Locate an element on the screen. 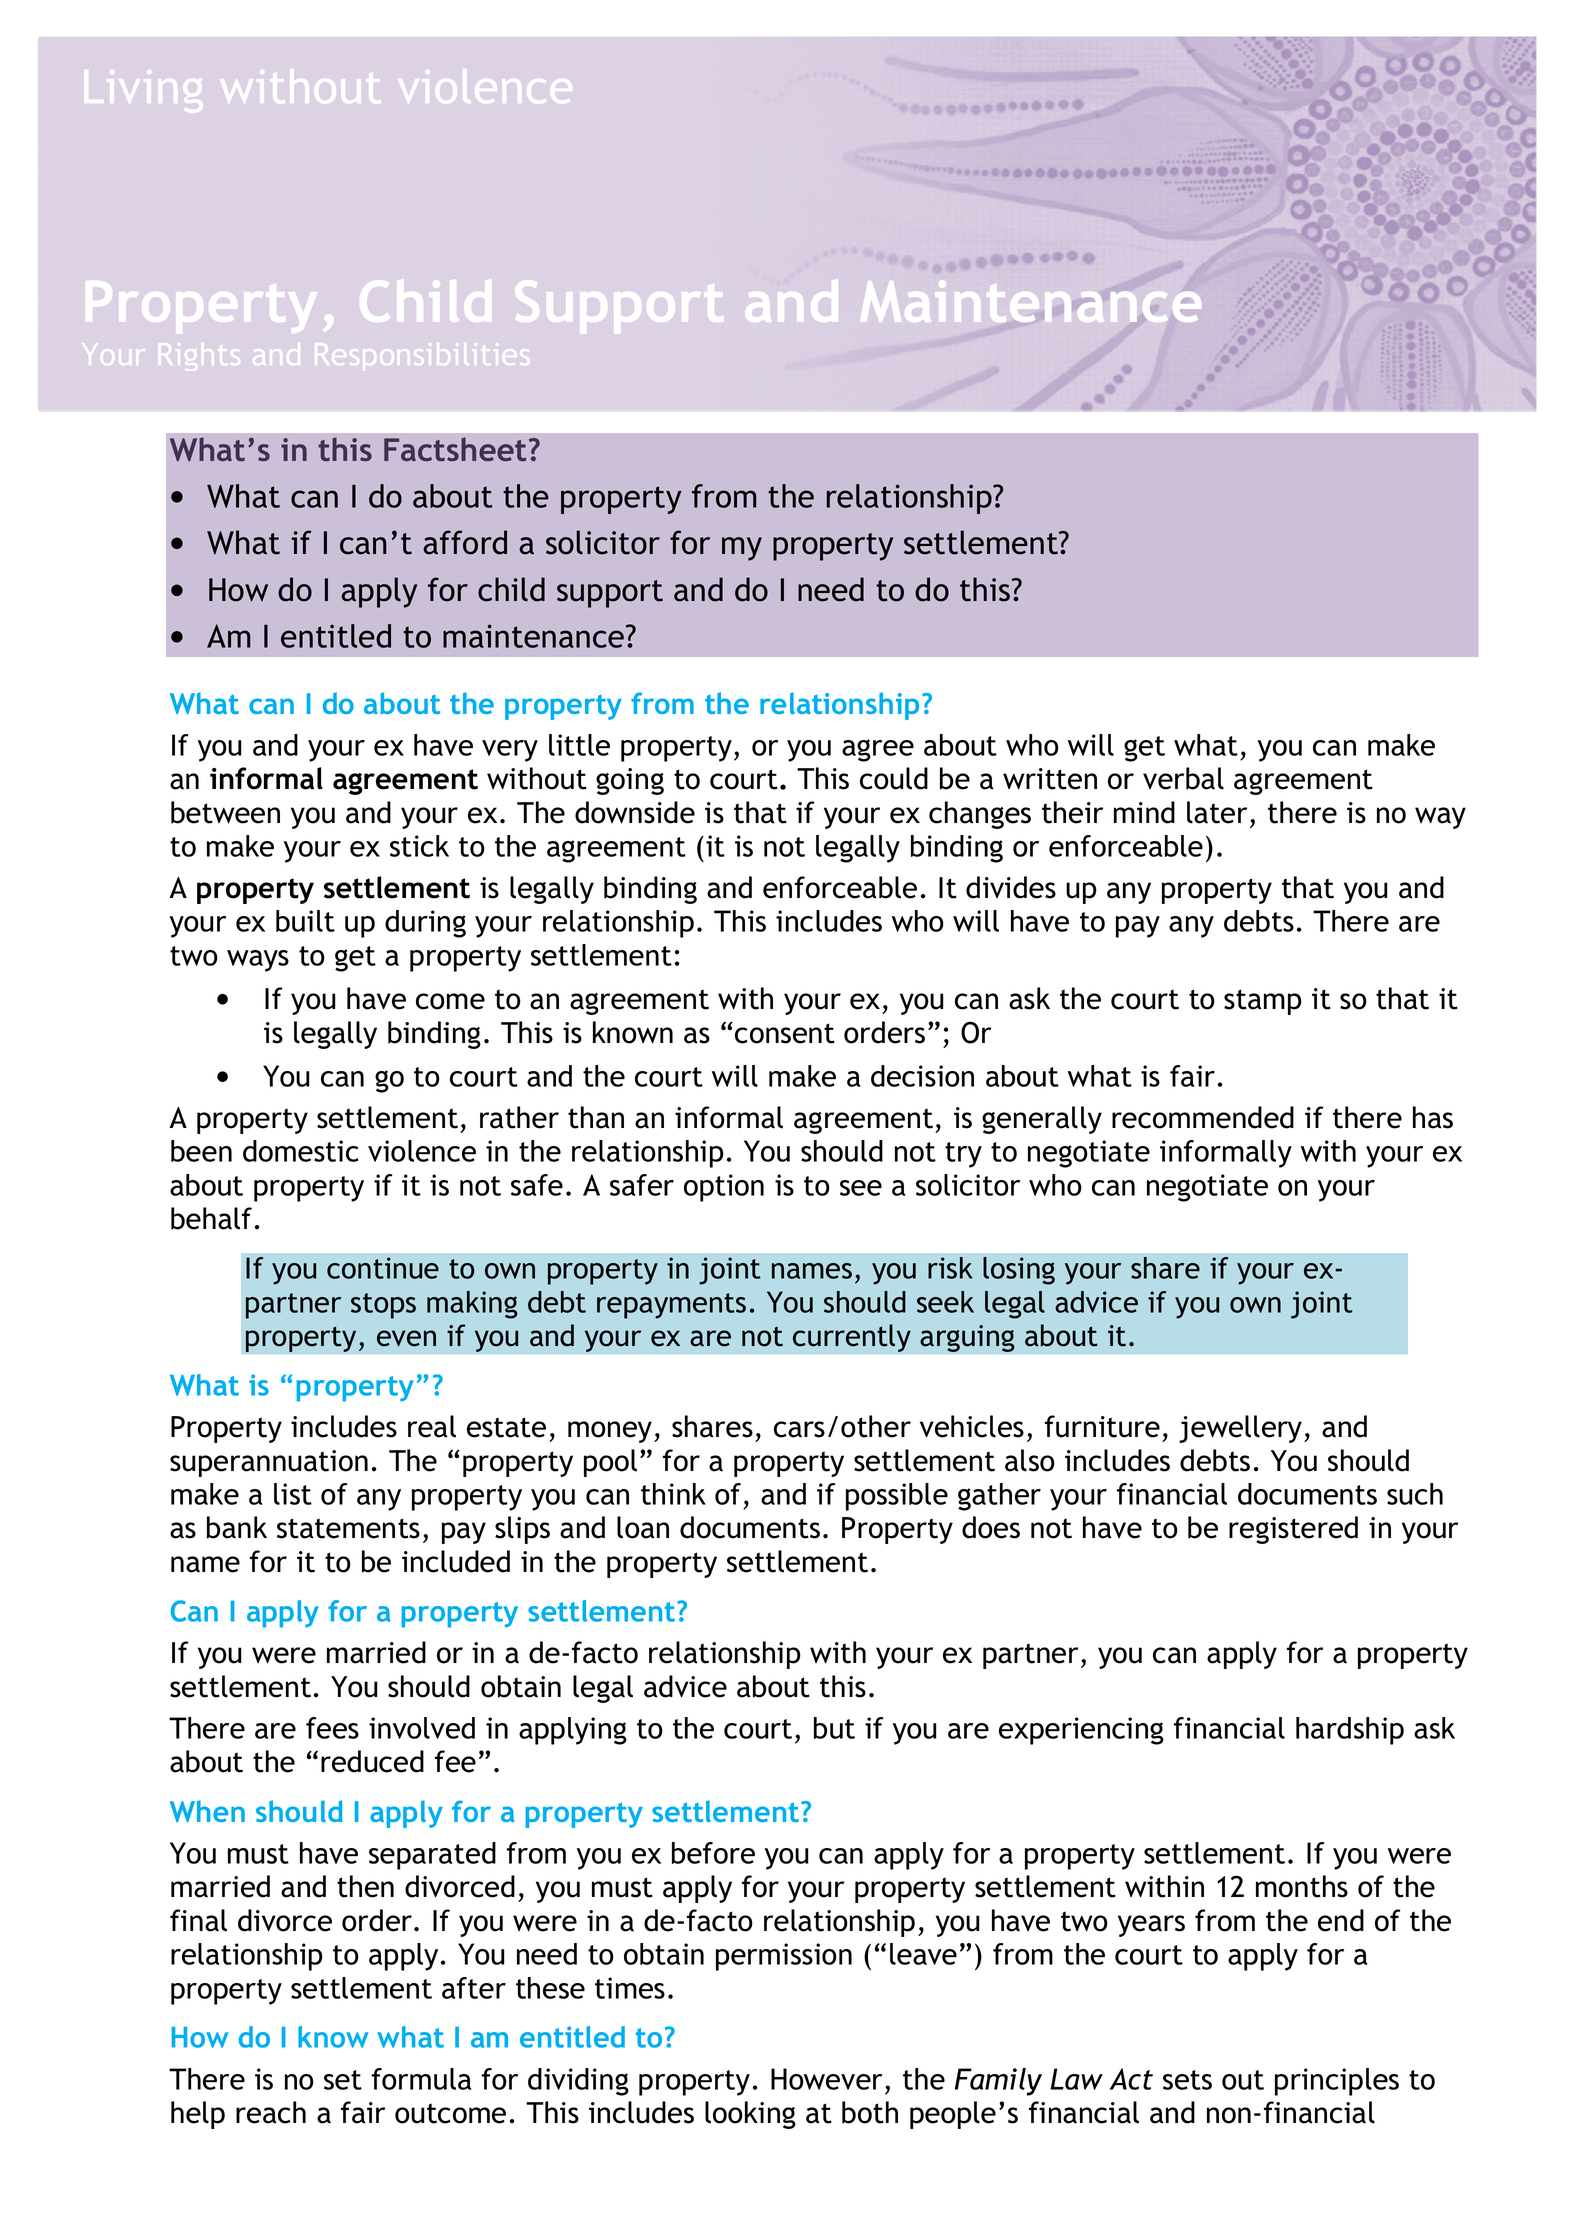 The image size is (1570, 2222). even is located at coordinates (406, 1338).
